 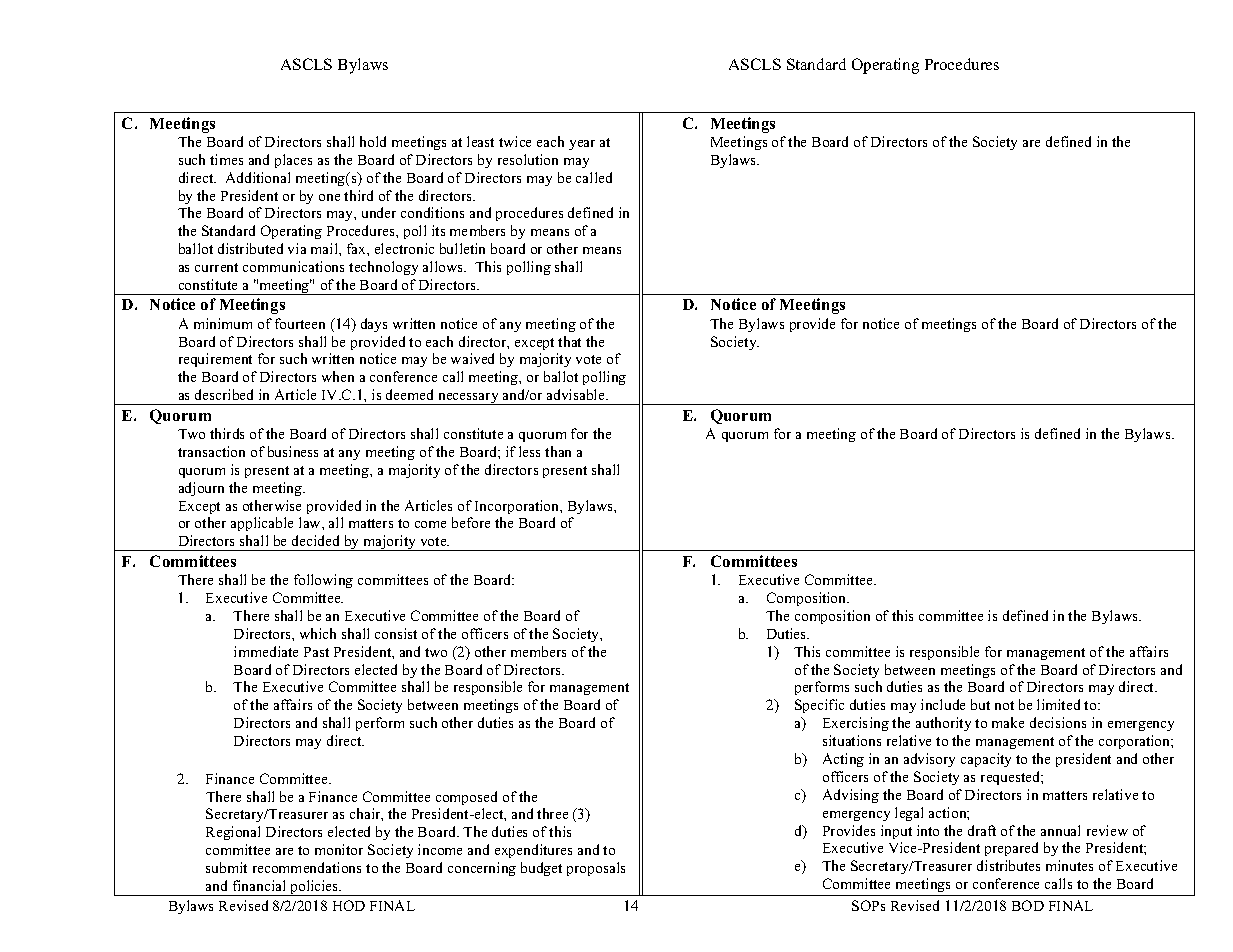 I want to click on that, so click(x=569, y=341).
